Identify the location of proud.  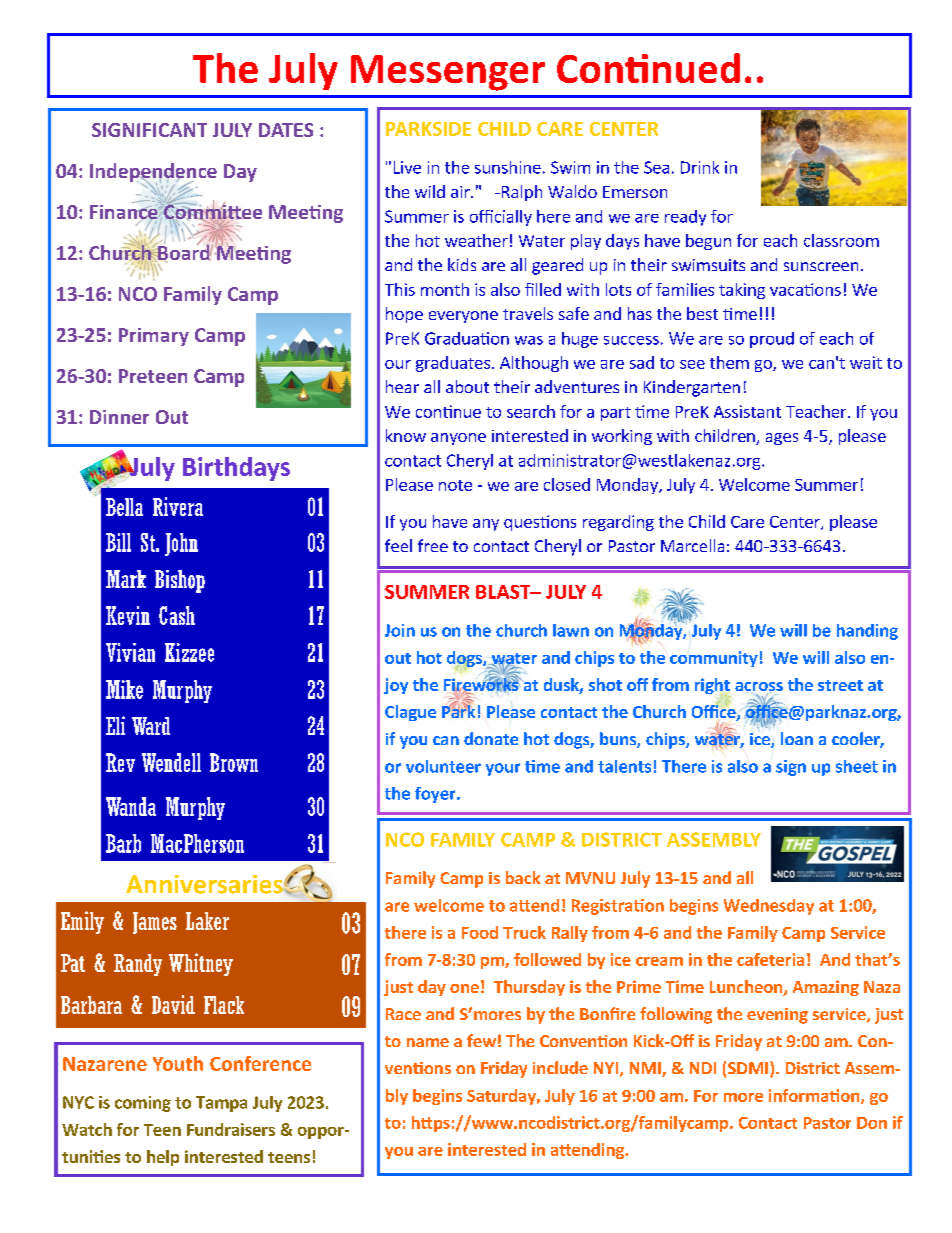
(772, 340).
